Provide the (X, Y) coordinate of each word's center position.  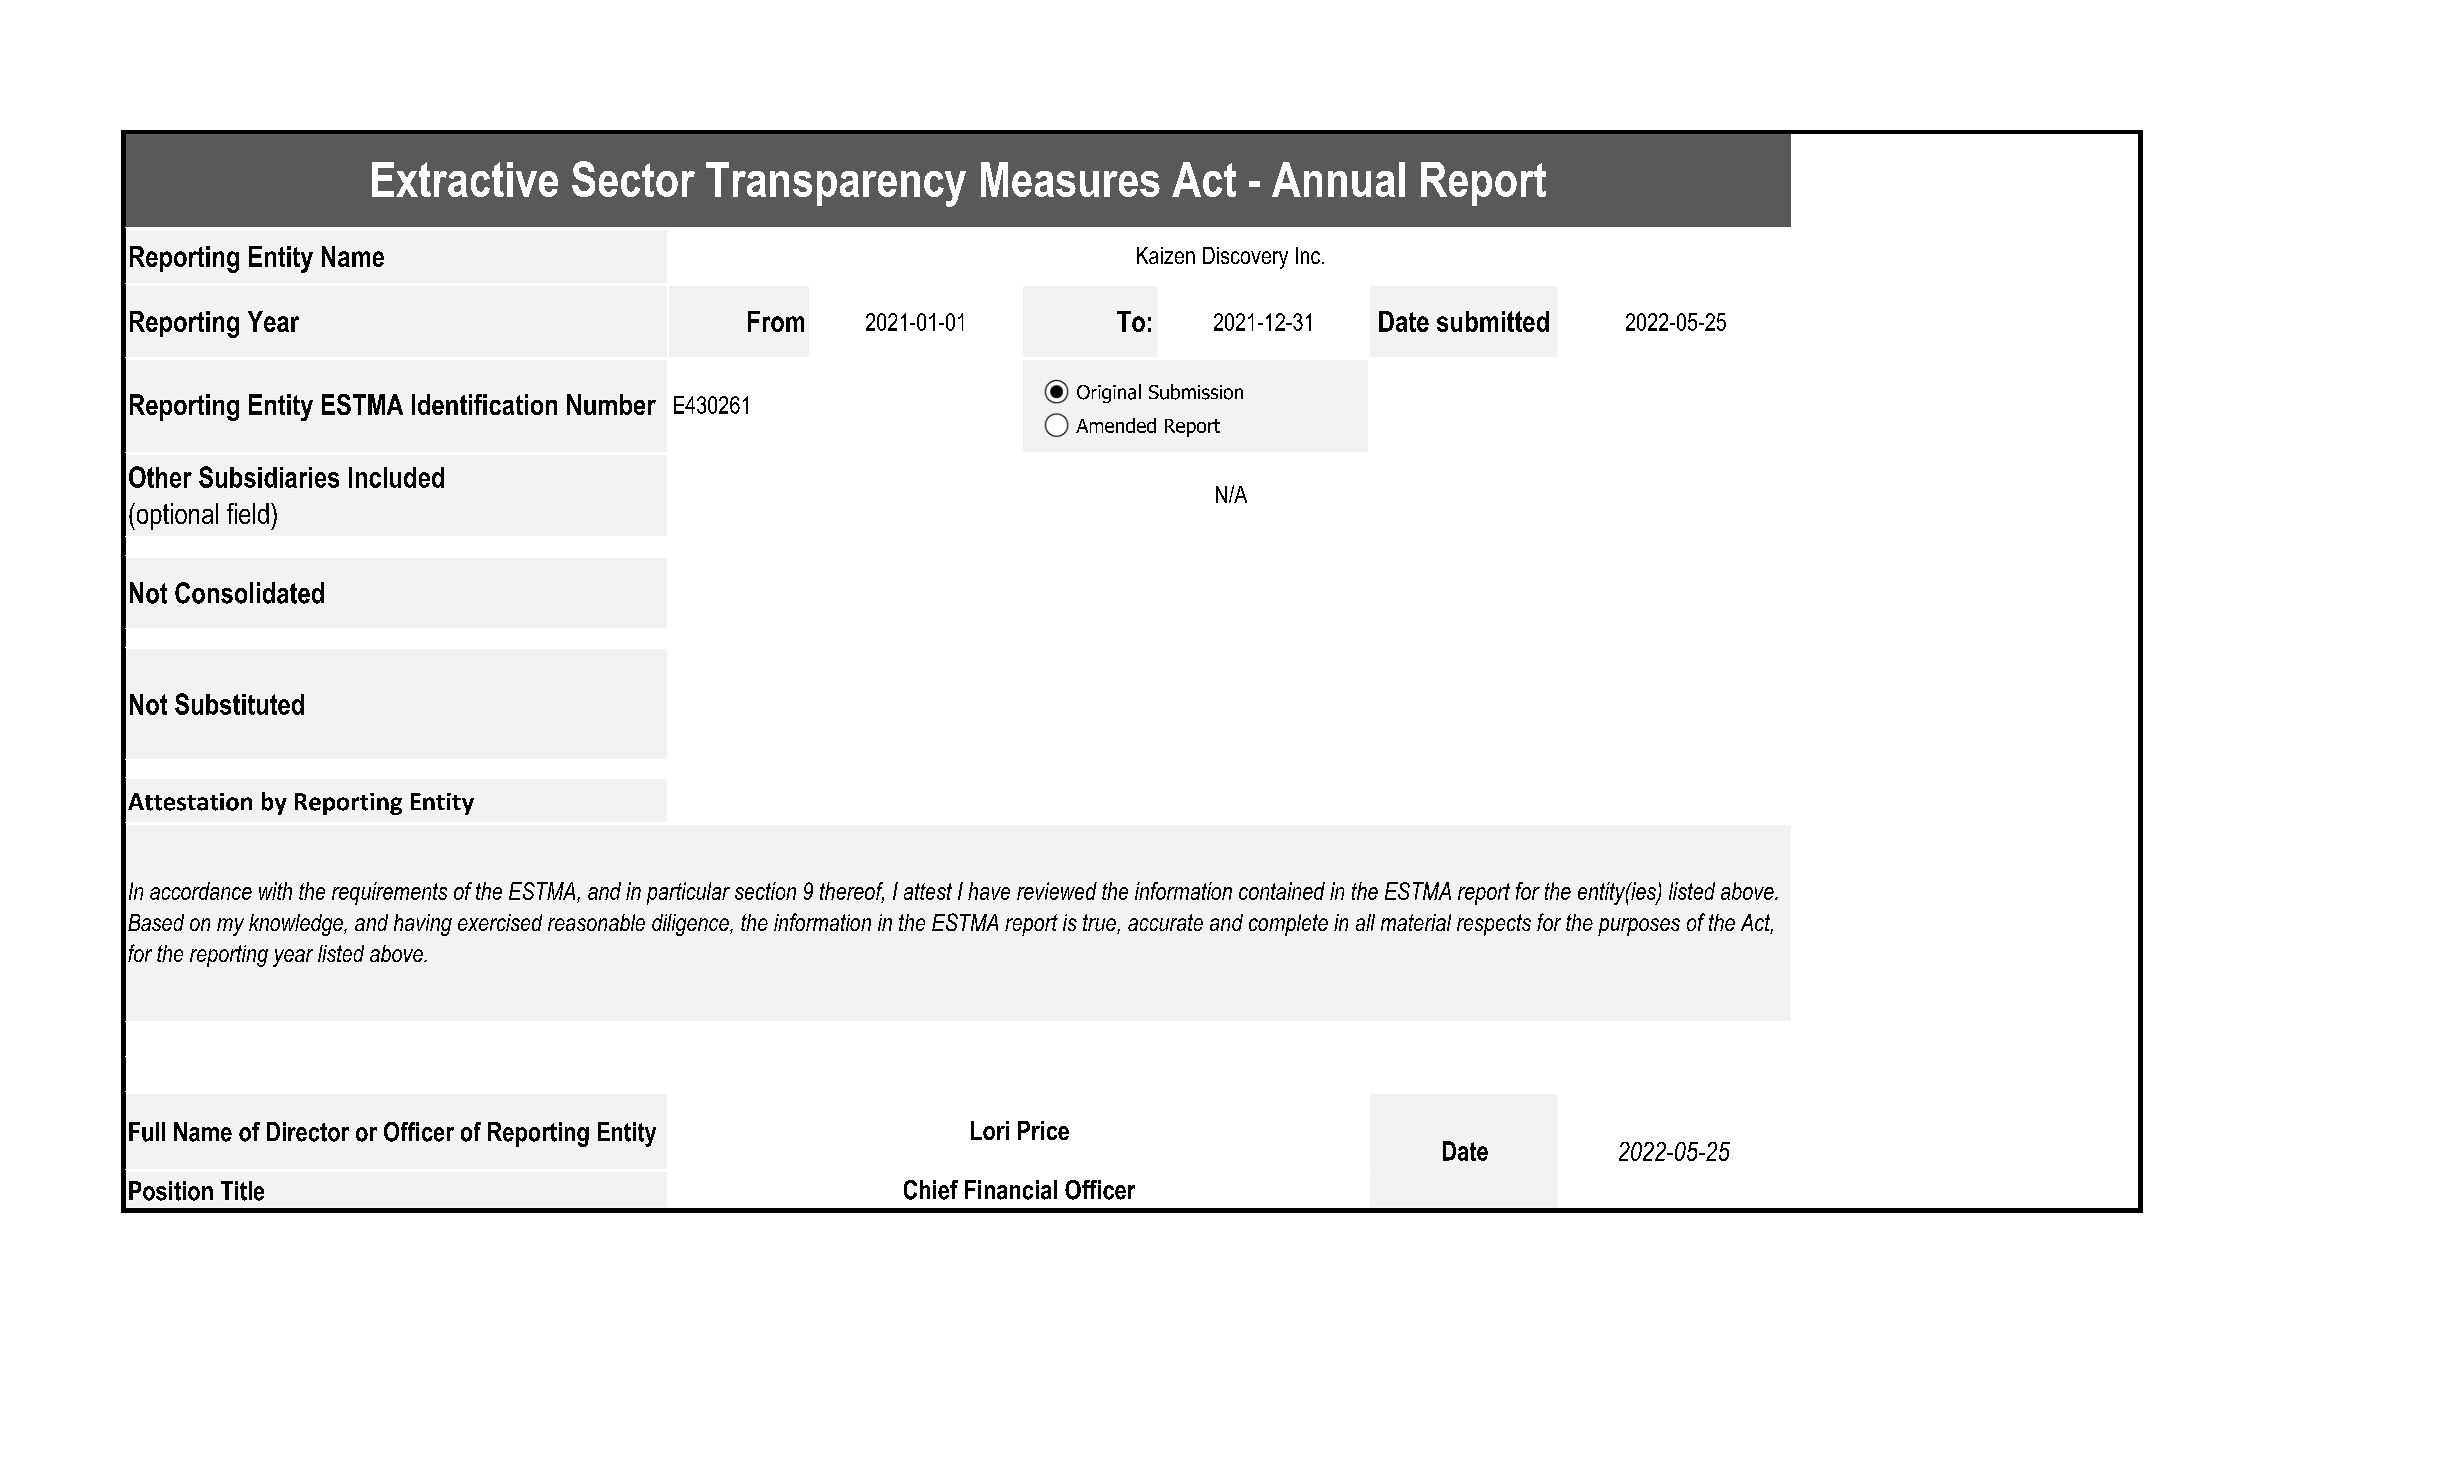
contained (1282, 891)
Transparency (836, 184)
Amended (1116, 425)
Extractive (465, 179)
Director (308, 1132)
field (248, 513)
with (275, 891)
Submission (1196, 392)
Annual (1338, 179)
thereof (852, 892)
